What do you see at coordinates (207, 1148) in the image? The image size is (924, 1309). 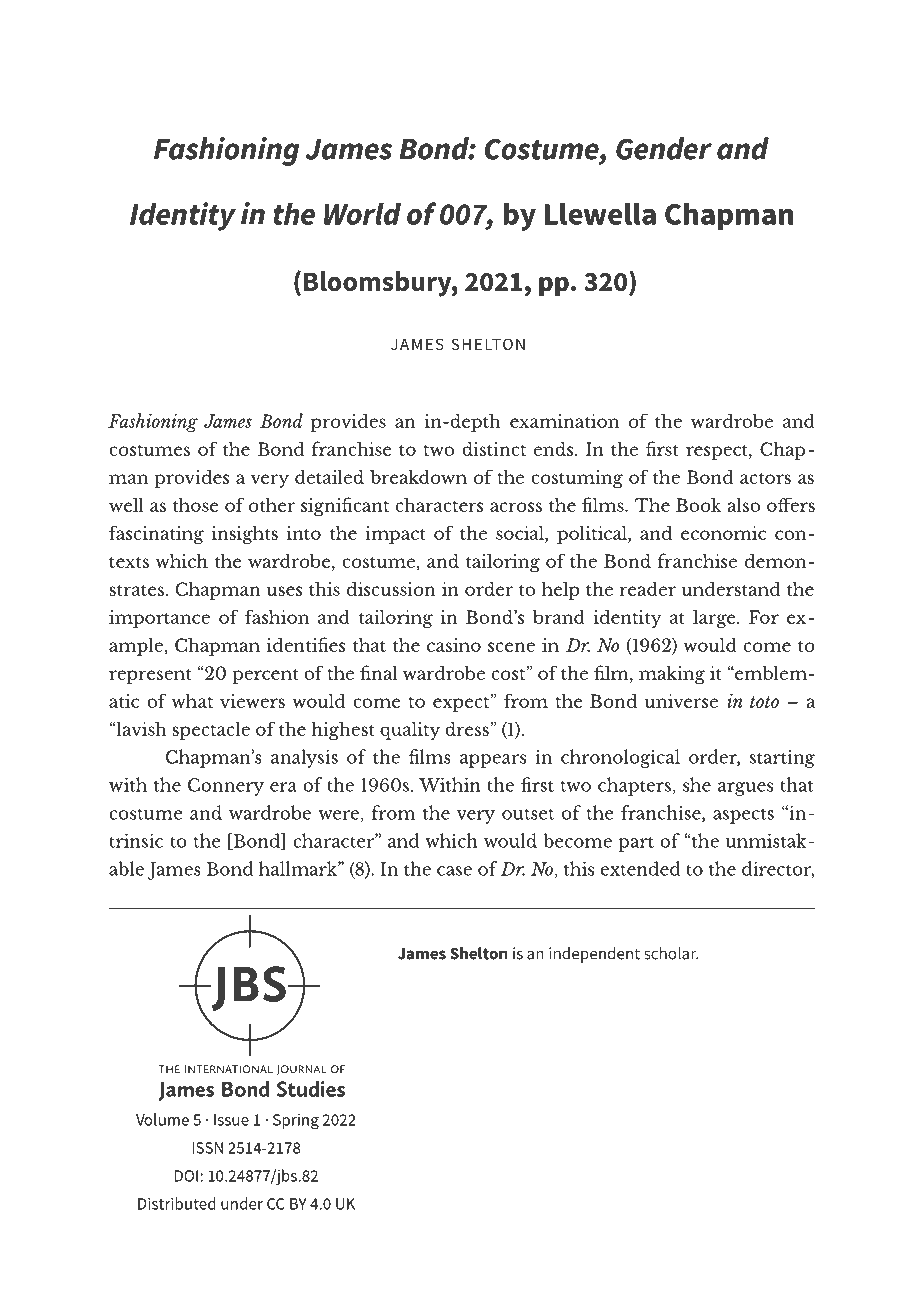 I see `ISSN` at bounding box center [207, 1148].
